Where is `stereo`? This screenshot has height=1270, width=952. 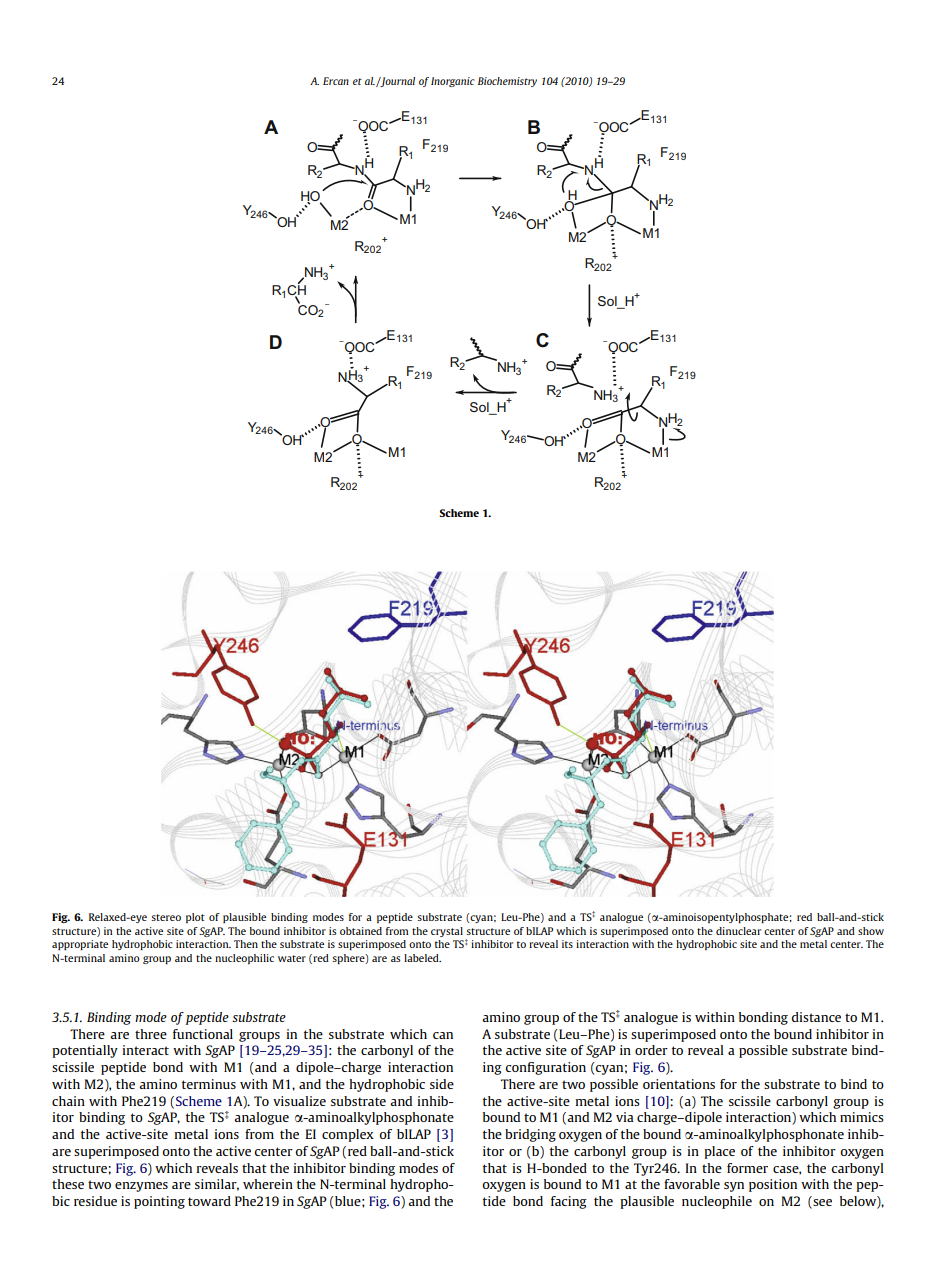
stereo is located at coordinates (166, 917).
